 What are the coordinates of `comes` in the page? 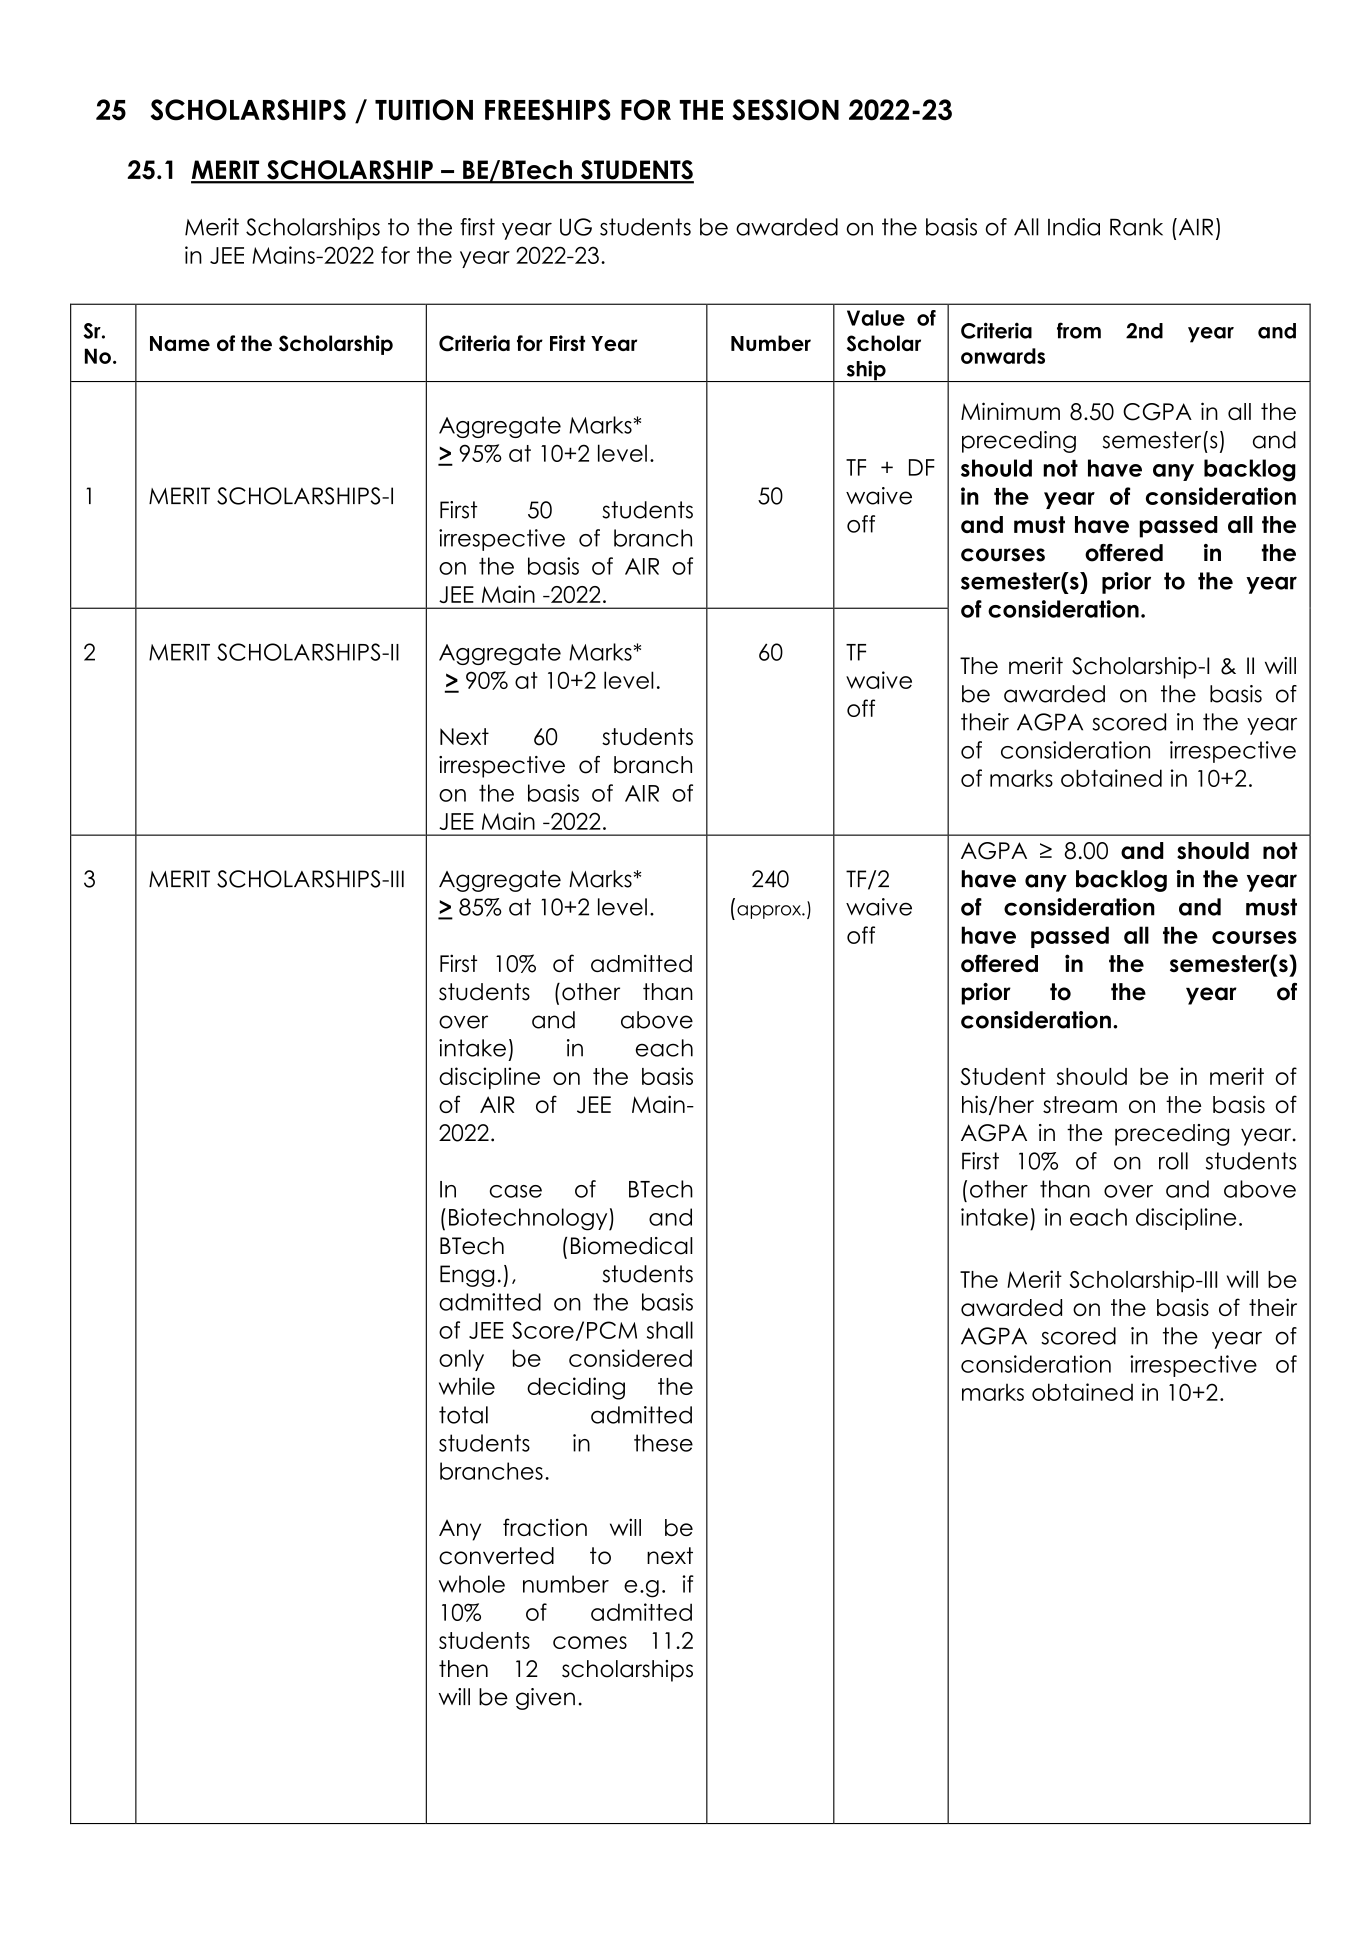 It's located at (590, 1642).
